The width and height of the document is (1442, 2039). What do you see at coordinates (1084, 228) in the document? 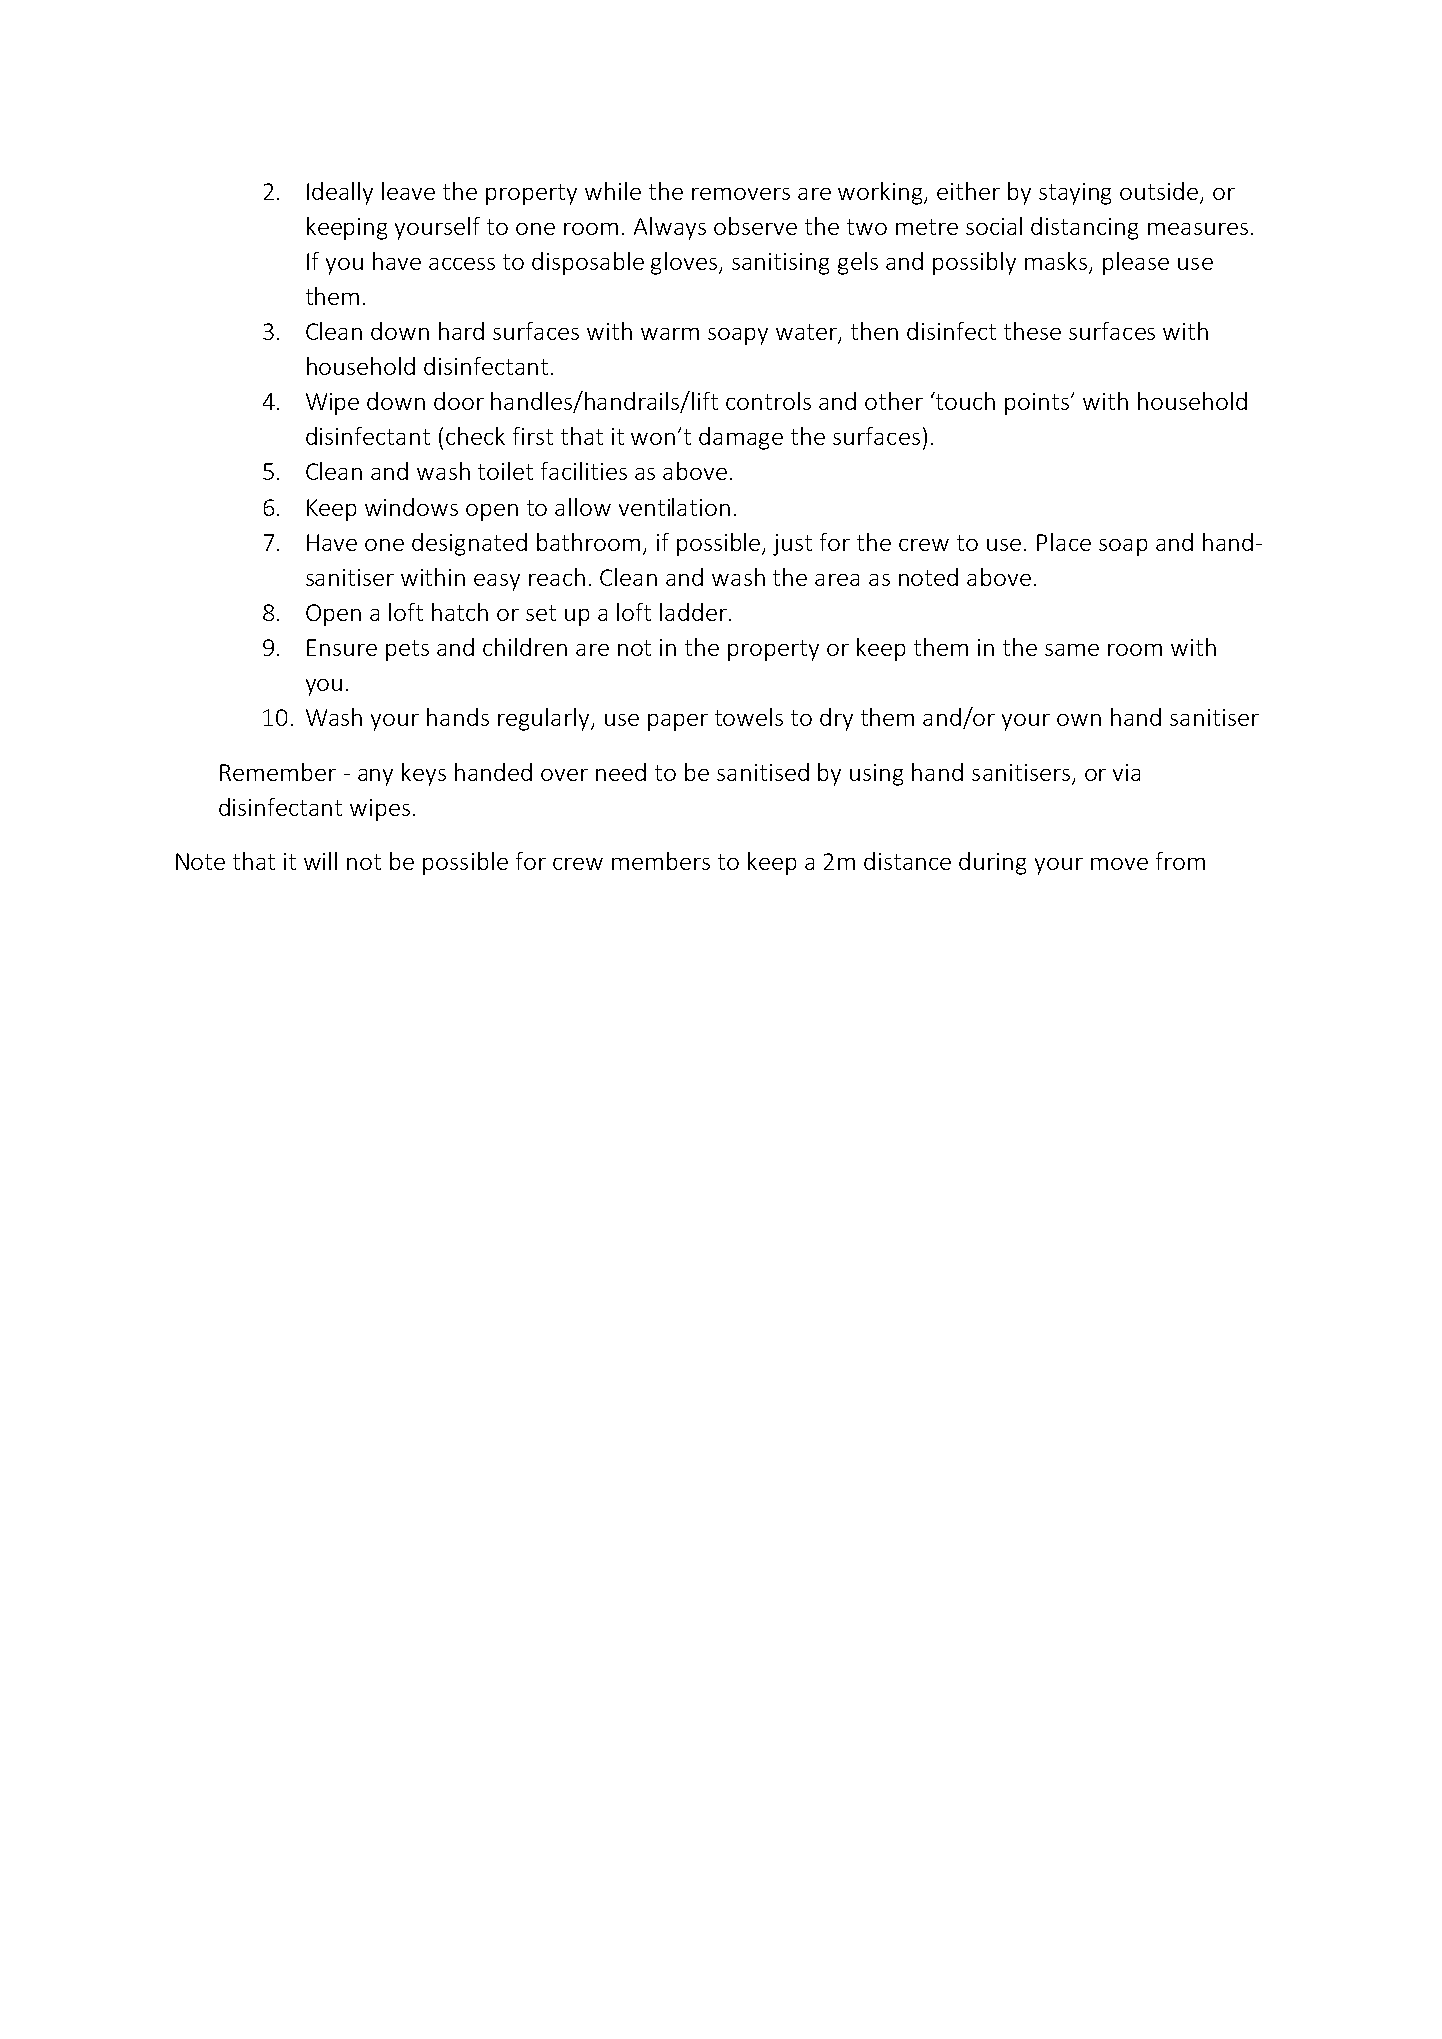
I see `distancing` at bounding box center [1084, 228].
